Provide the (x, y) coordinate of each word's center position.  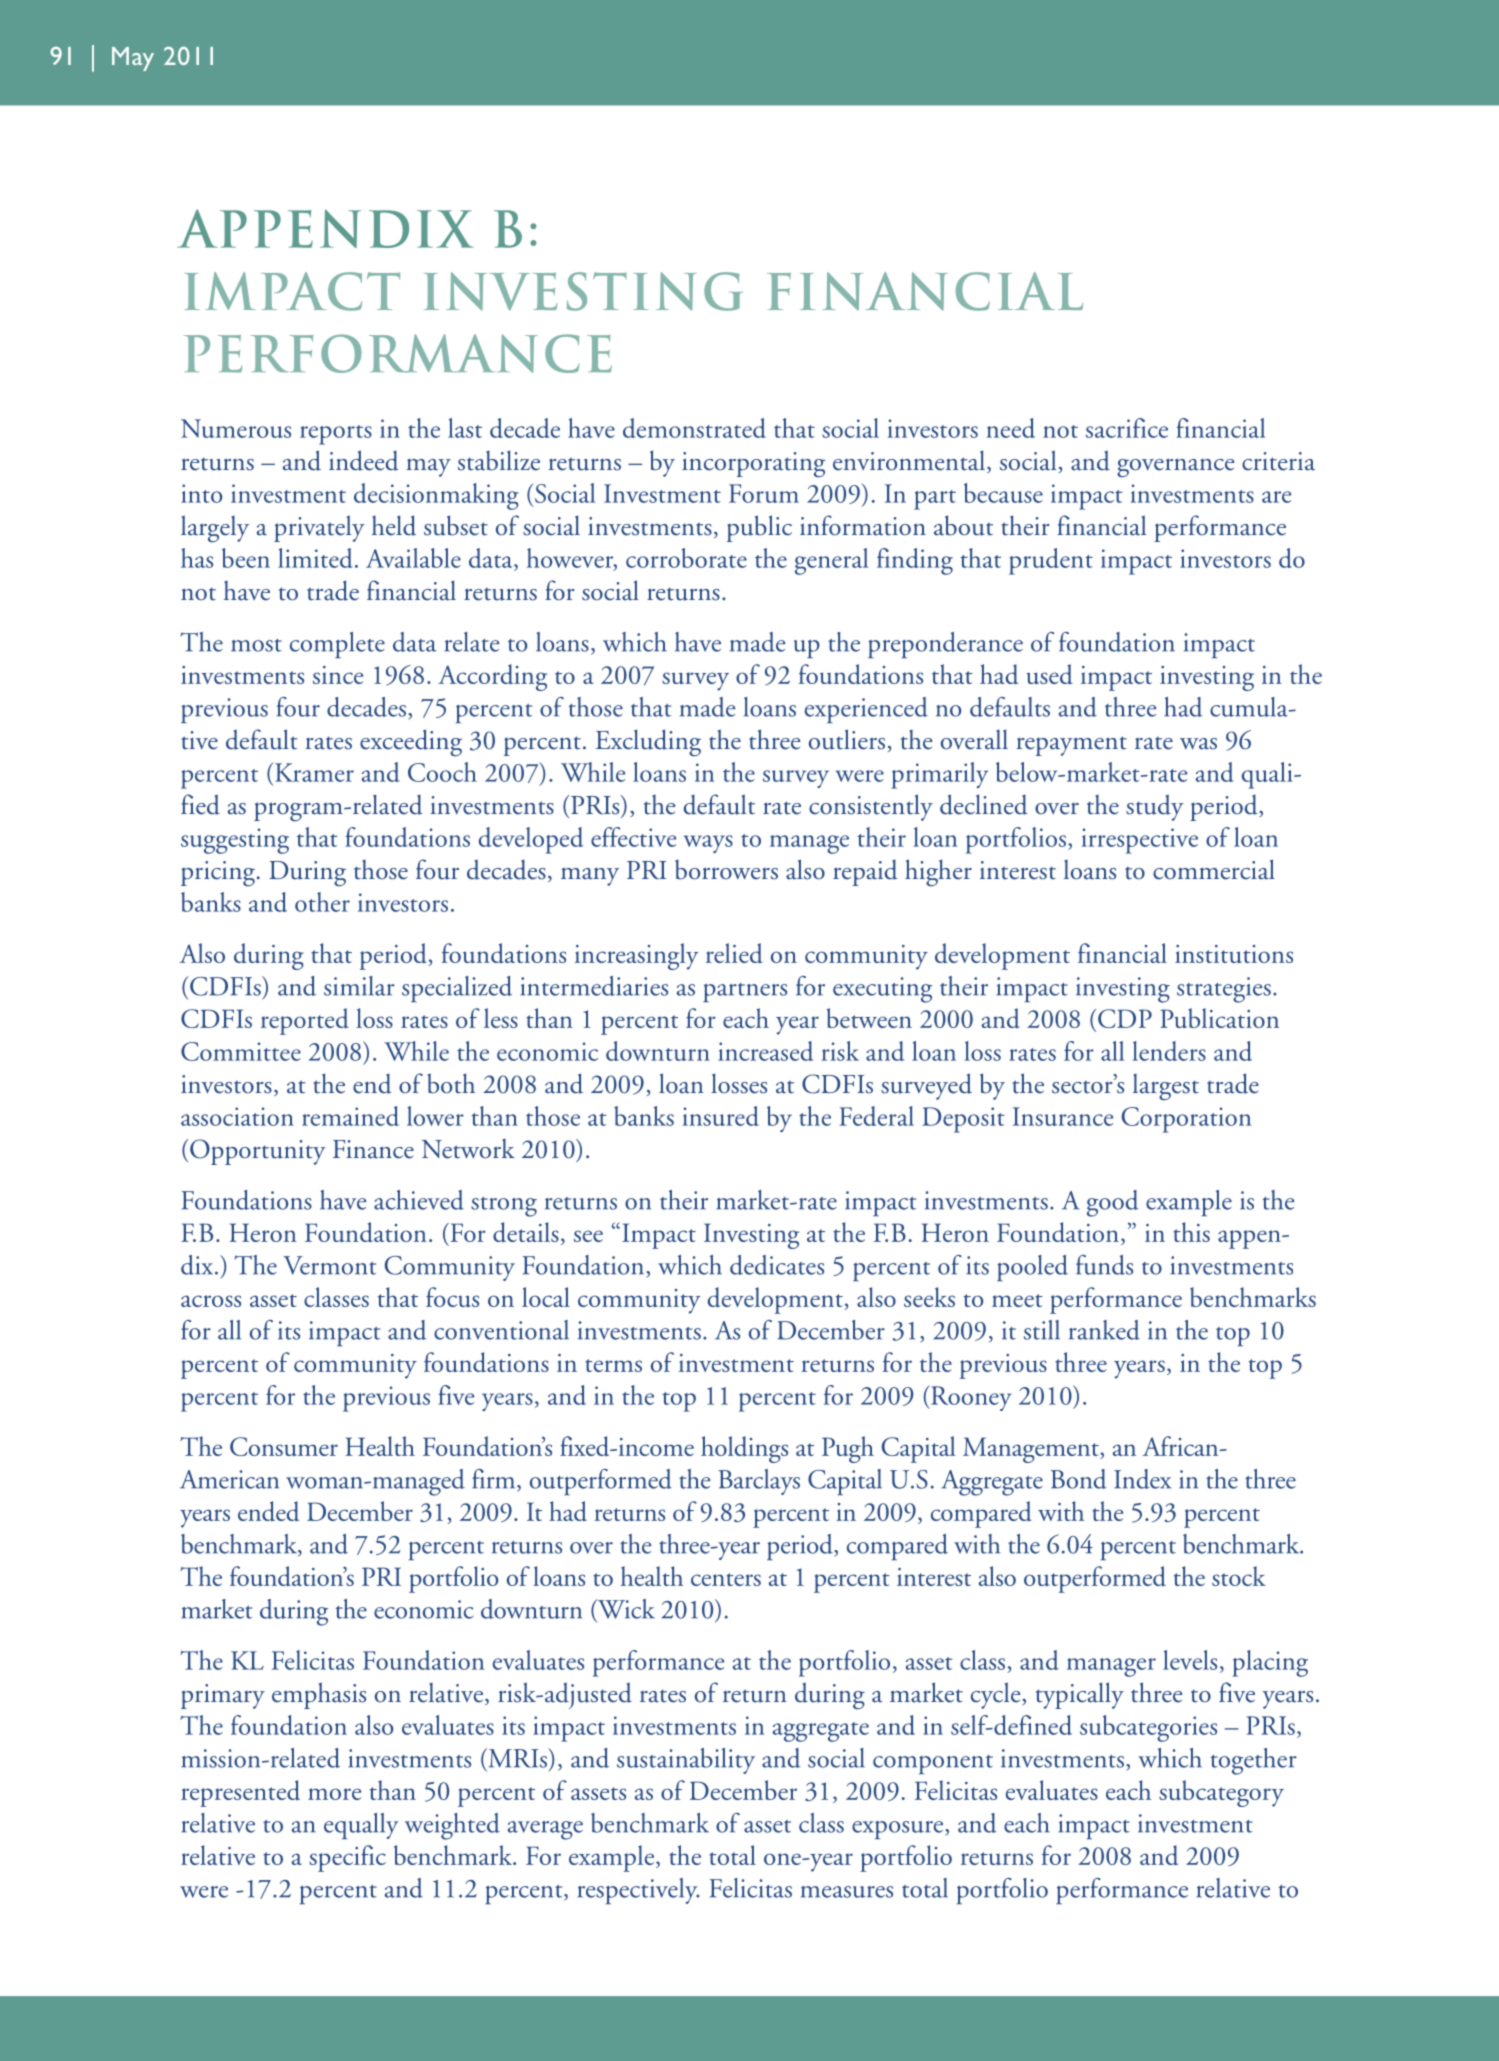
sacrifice (1127, 428)
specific (347, 1858)
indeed (364, 460)
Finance (373, 1149)
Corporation (1186, 1120)
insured (720, 1116)
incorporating (753, 465)
